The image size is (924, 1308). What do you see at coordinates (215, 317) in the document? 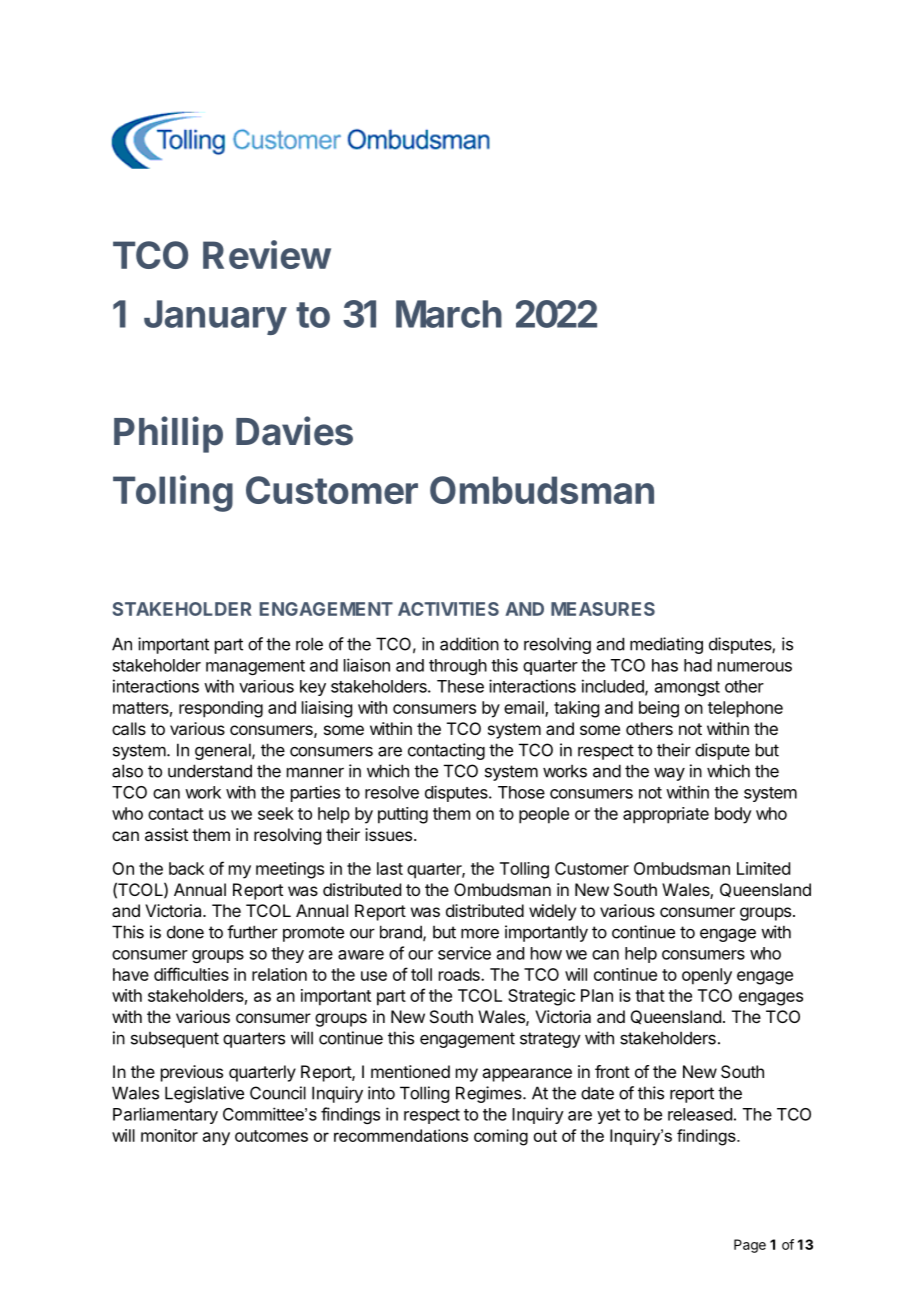
I see `January` at bounding box center [215, 317].
